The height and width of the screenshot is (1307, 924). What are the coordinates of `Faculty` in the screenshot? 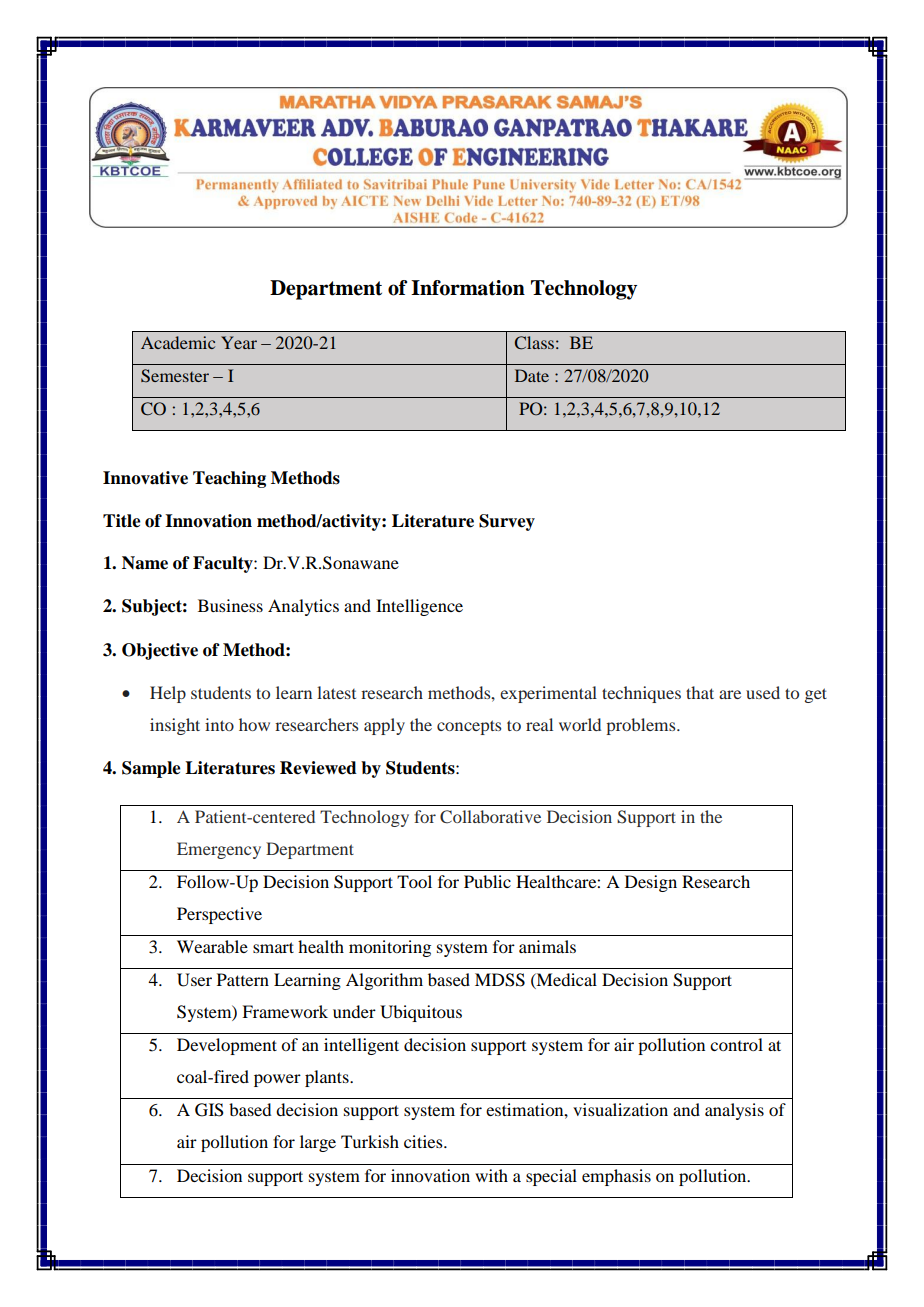 It's located at (224, 564).
